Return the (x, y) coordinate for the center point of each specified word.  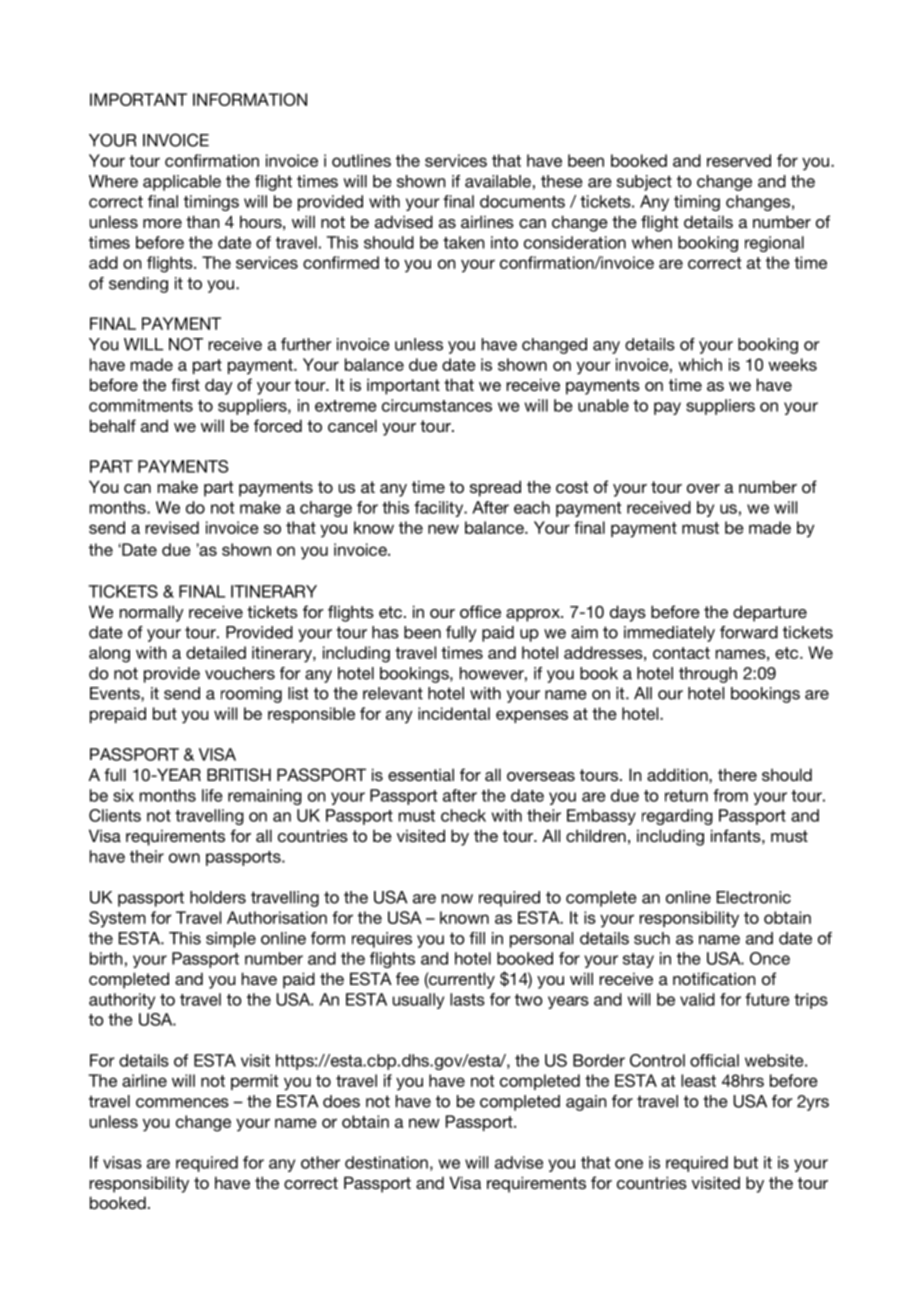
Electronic (754, 897)
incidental (454, 713)
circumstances (437, 405)
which (700, 364)
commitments (141, 405)
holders (218, 897)
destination (386, 1162)
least (698, 1080)
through (708, 675)
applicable (182, 183)
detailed (216, 652)
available (498, 181)
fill (477, 938)
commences (182, 1103)
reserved (739, 160)
